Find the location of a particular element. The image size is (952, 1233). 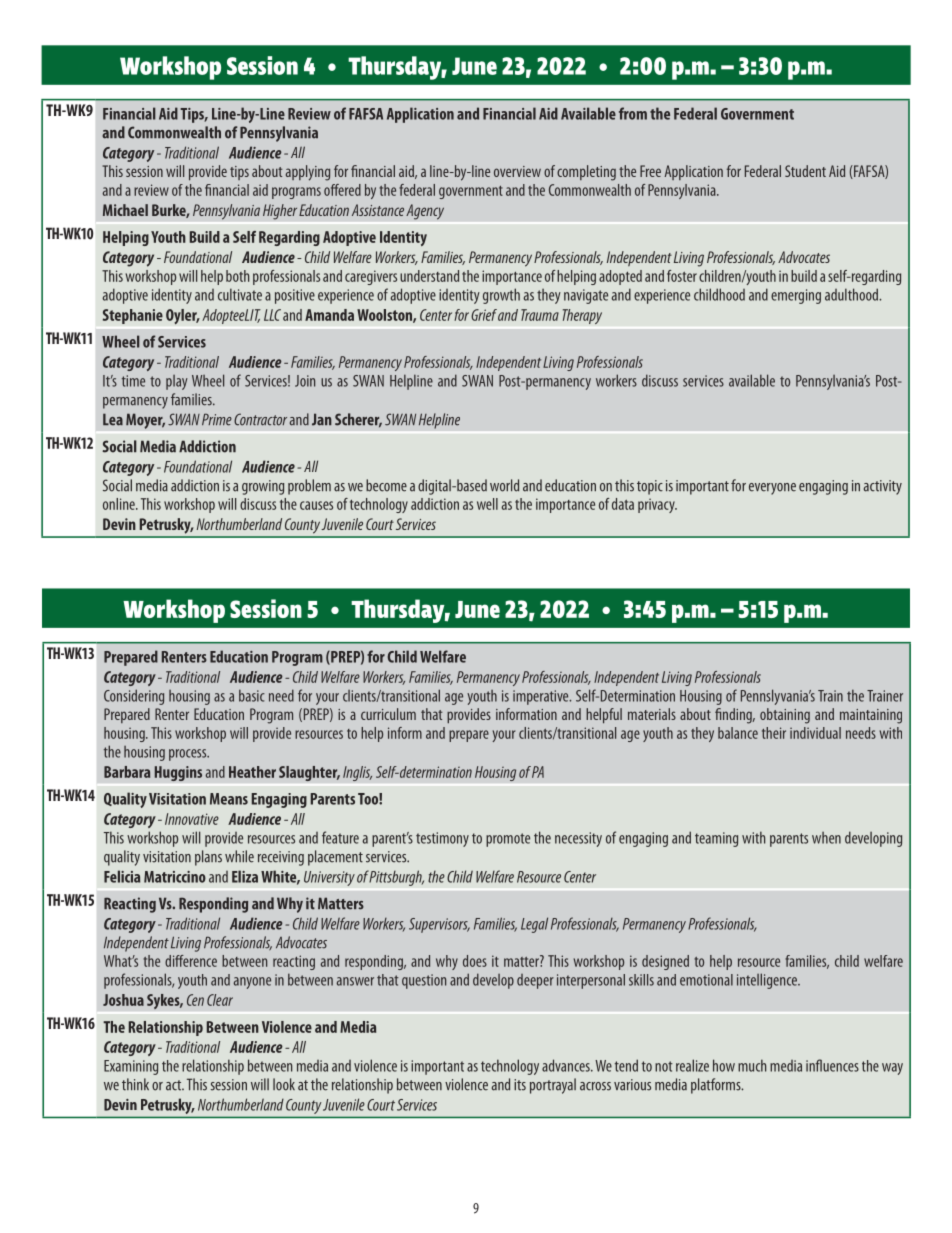

Student is located at coordinates (805, 171).
